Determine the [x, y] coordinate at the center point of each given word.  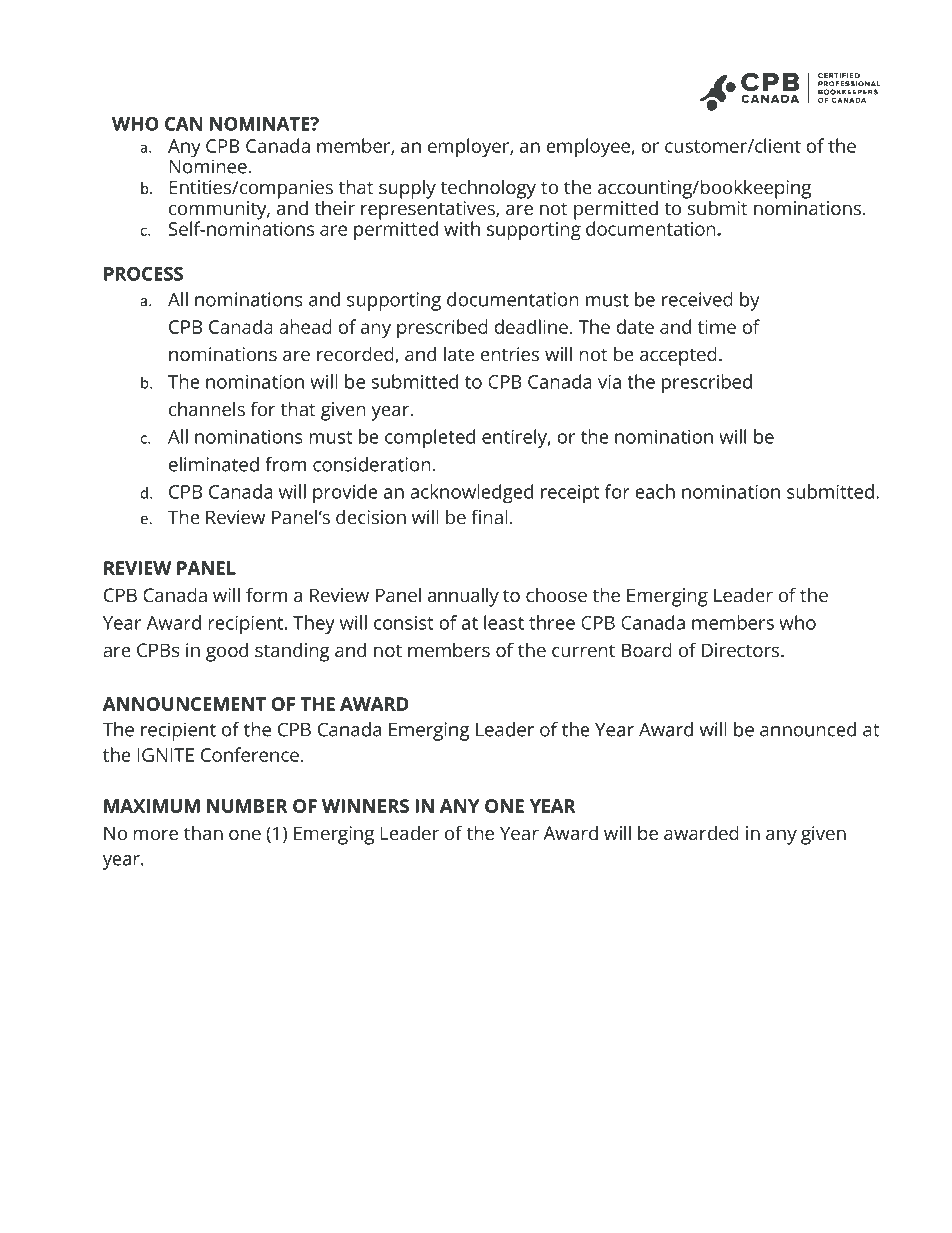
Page [786, 1145]
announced [808, 729]
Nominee [208, 165]
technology [488, 189]
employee [588, 148]
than [203, 833]
